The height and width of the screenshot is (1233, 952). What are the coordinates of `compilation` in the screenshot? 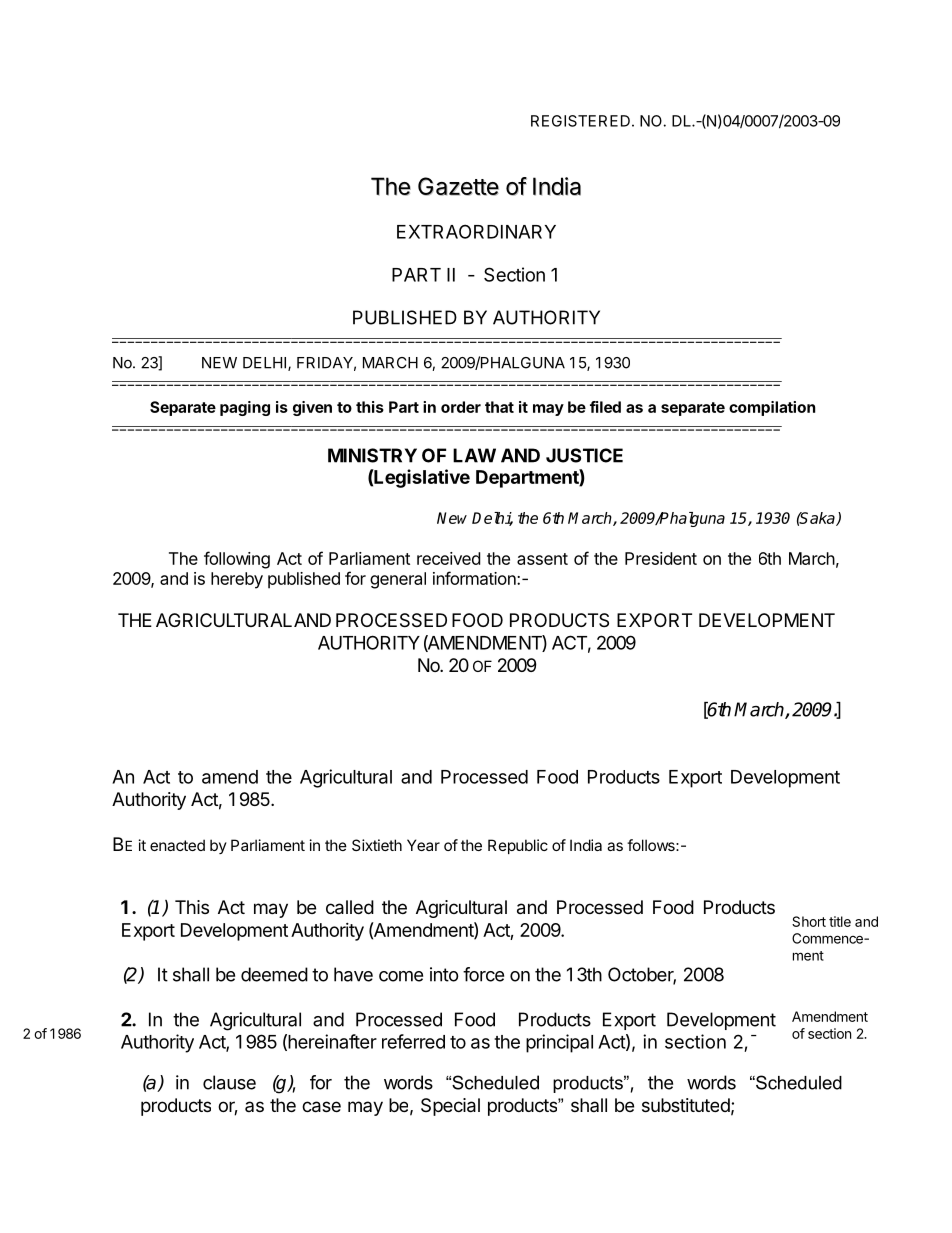 It's located at (772, 408).
